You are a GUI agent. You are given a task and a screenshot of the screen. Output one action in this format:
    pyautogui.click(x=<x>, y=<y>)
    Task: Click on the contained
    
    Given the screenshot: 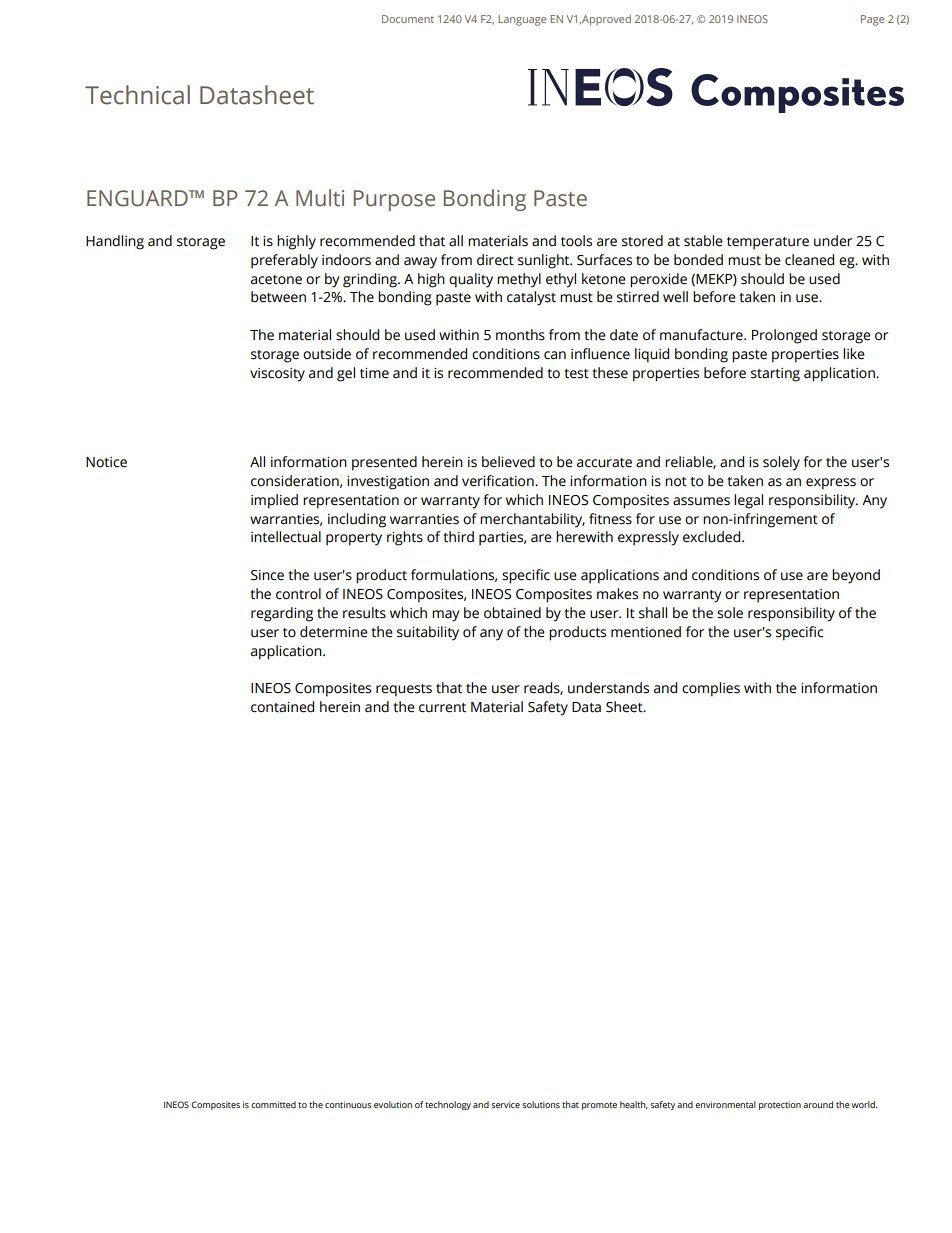 What is the action you would take?
    pyautogui.click(x=282, y=707)
